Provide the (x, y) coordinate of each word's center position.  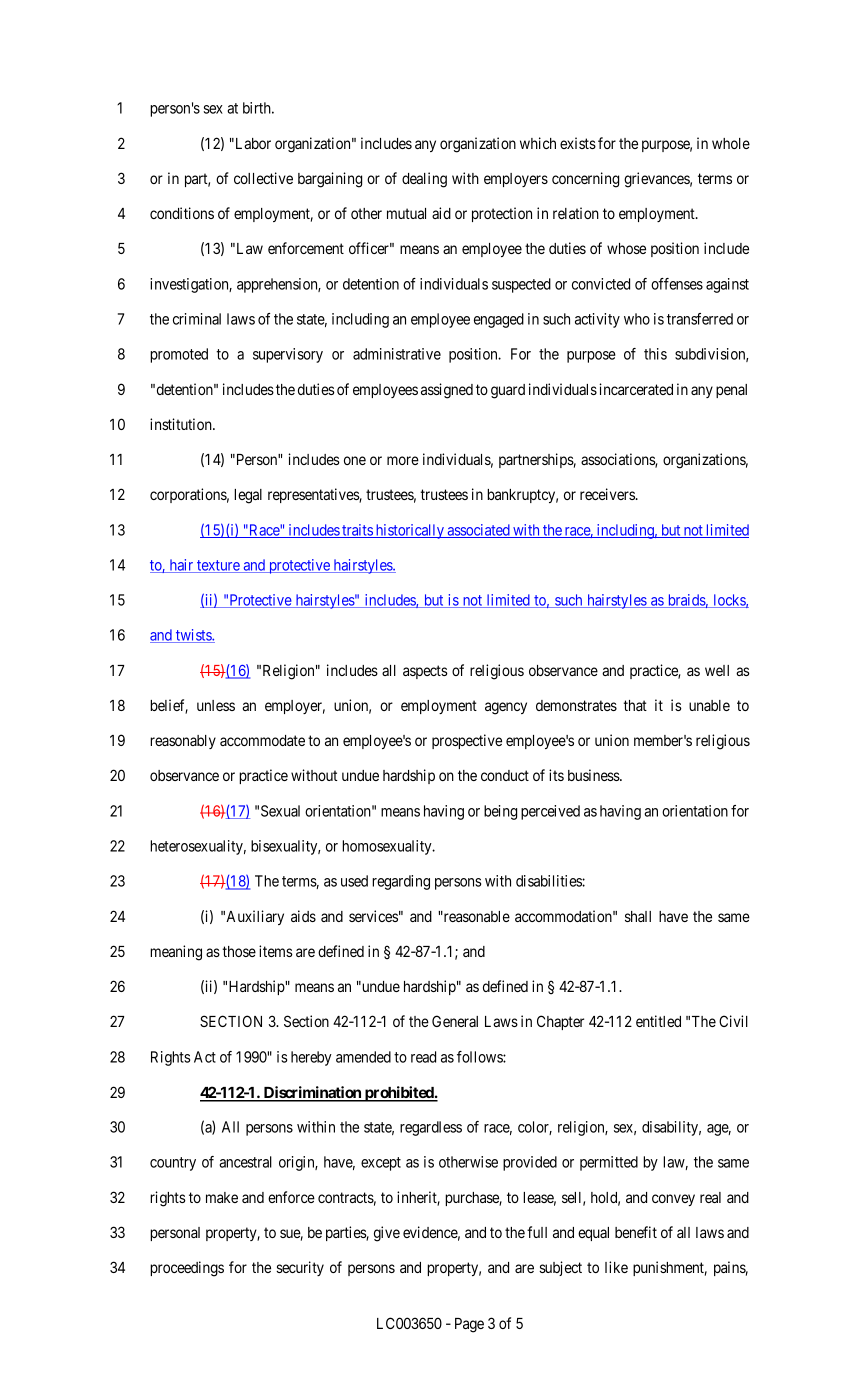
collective (263, 178)
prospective (467, 741)
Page (469, 1325)
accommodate (262, 740)
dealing (424, 180)
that (635, 705)
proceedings (187, 1269)
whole (731, 143)
